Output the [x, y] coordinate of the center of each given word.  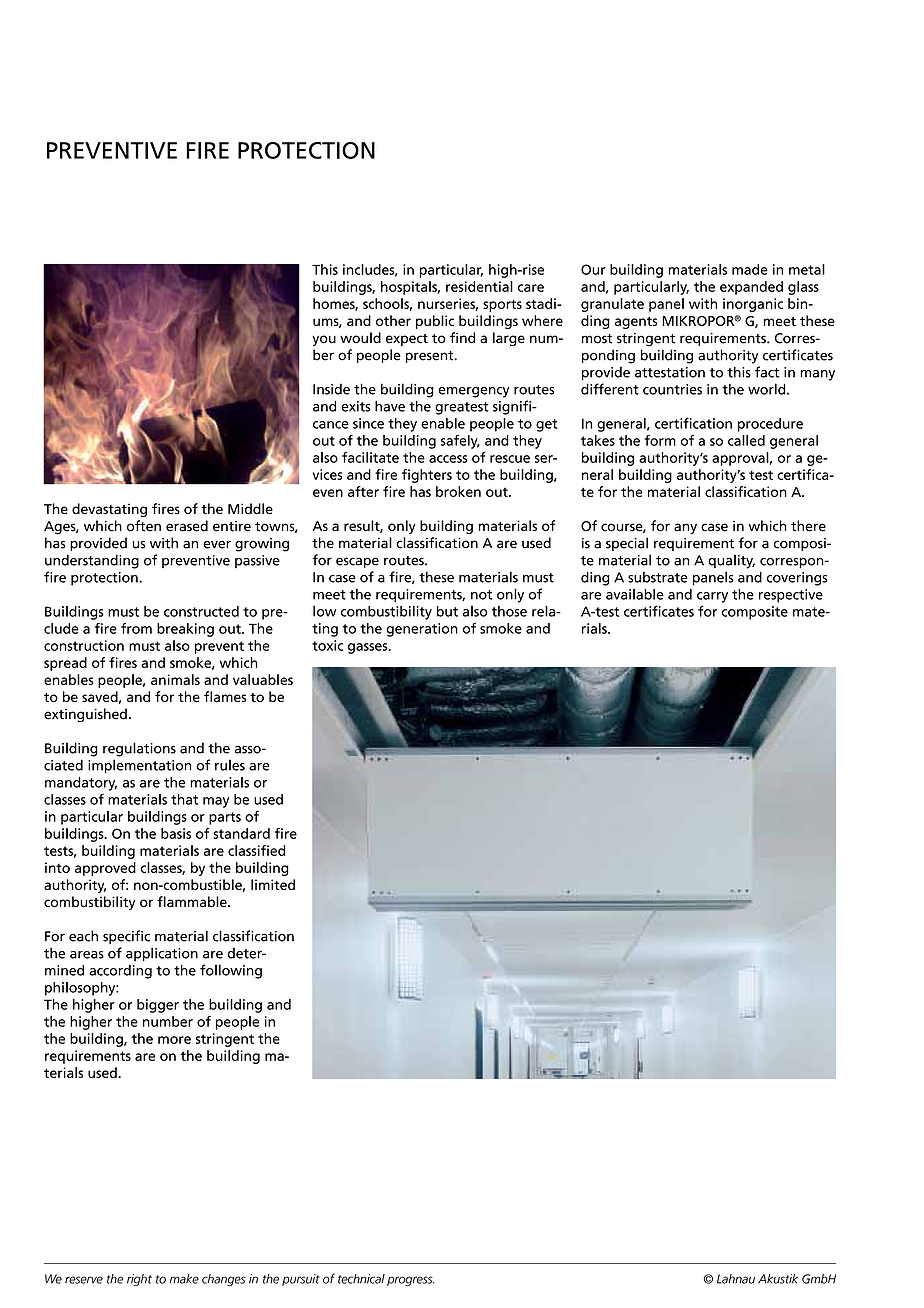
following [231, 971]
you [324, 340]
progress [410, 1281]
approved [105, 869]
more [174, 1040]
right [139, 1280]
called [746, 440]
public [435, 322]
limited [273, 884]
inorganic [753, 305]
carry [712, 597]
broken [458, 491]
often [144, 526]
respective [791, 596]
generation [422, 630]
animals [175, 679]
